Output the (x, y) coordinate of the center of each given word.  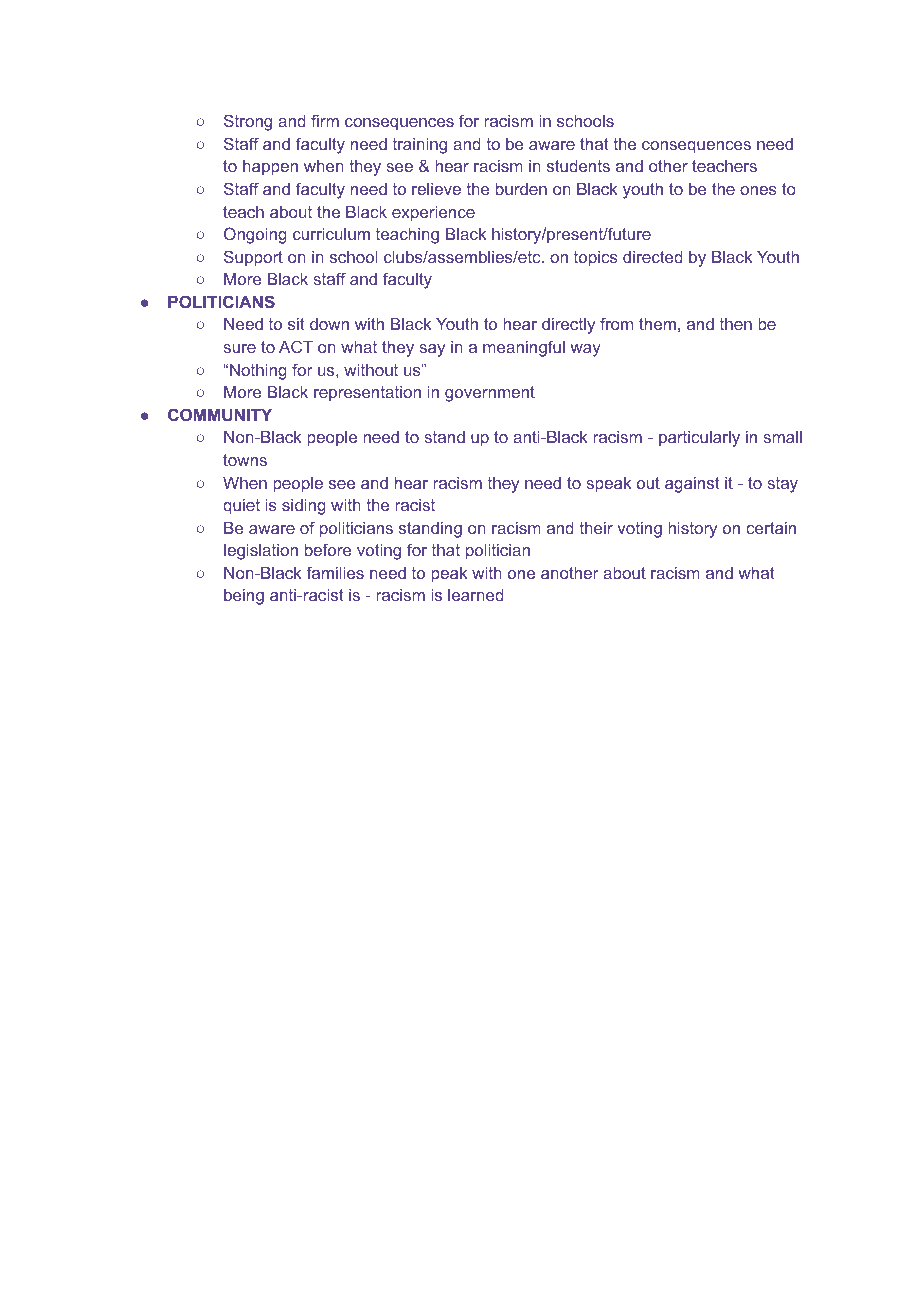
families (335, 572)
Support (253, 258)
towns (245, 460)
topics (596, 259)
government (490, 394)
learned (475, 595)
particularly (699, 439)
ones (758, 190)
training (420, 146)
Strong (248, 122)
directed (652, 257)
